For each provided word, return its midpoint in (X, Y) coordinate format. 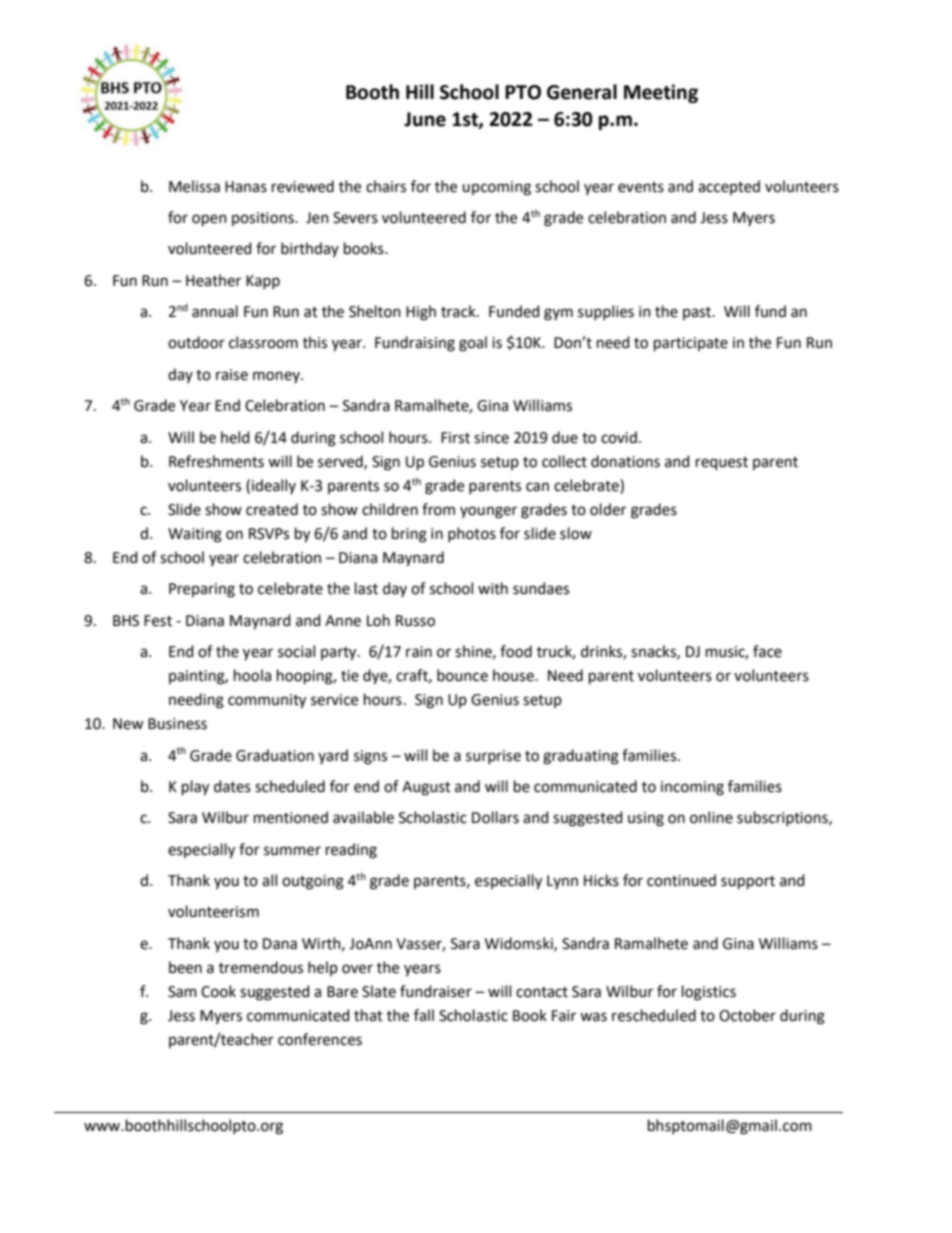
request (722, 463)
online (711, 817)
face (767, 651)
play (195, 788)
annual (215, 311)
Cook (218, 991)
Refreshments (216, 461)
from (438, 509)
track (459, 311)
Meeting (661, 93)
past (698, 313)
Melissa (194, 186)
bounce (462, 675)
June (425, 119)
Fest (158, 621)
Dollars (495, 817)
